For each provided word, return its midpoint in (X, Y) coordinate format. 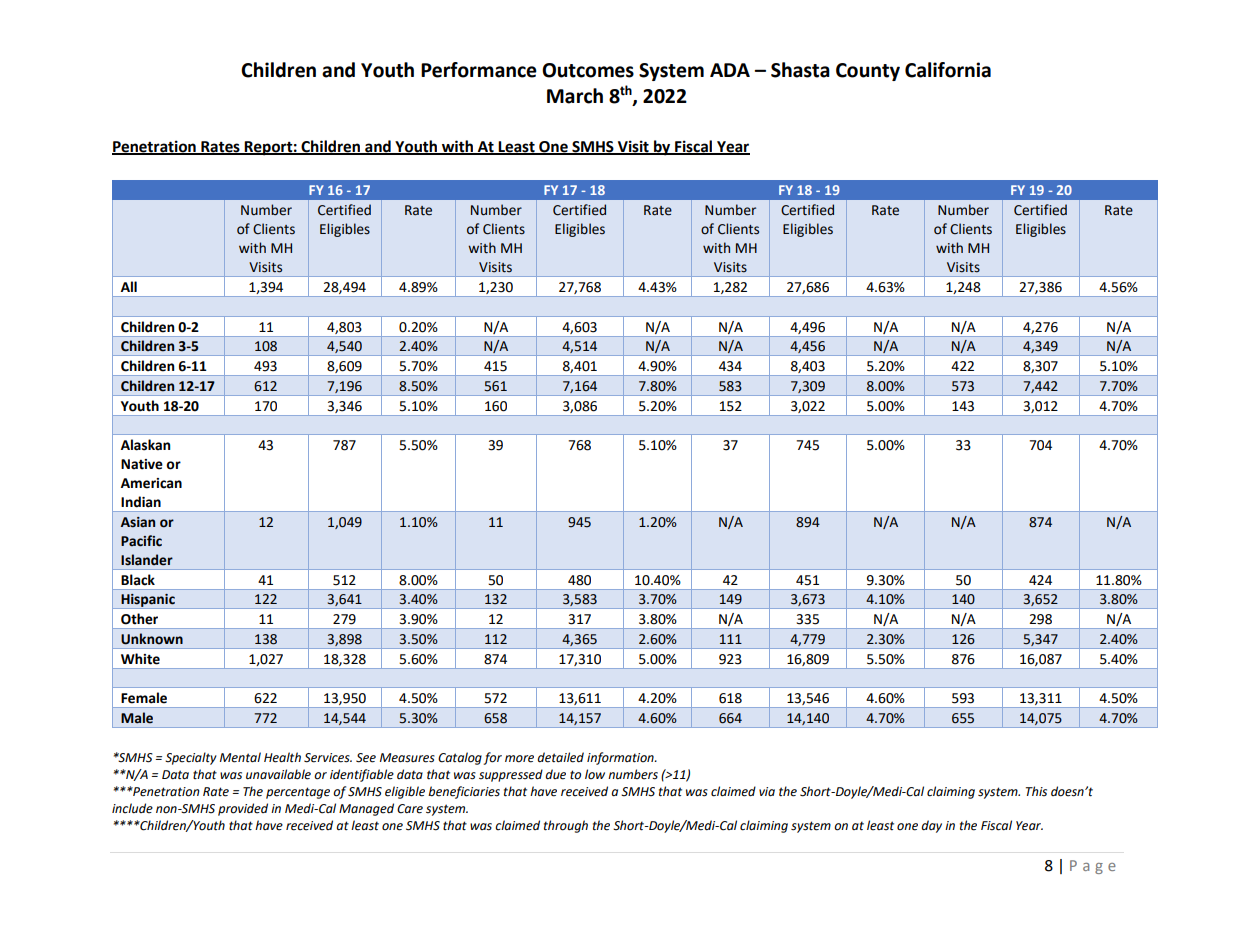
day (931, 826)
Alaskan (145, 445)
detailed (560, 757)
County (868, 72)
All (129, 286)
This (1036, 791)
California (948, 70)
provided (243, 809)
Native (142, 464)
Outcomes (588, 70)
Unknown (152, 639)
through (566, 826)
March (575, 96)
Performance (479, 70)
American (151, 483)
